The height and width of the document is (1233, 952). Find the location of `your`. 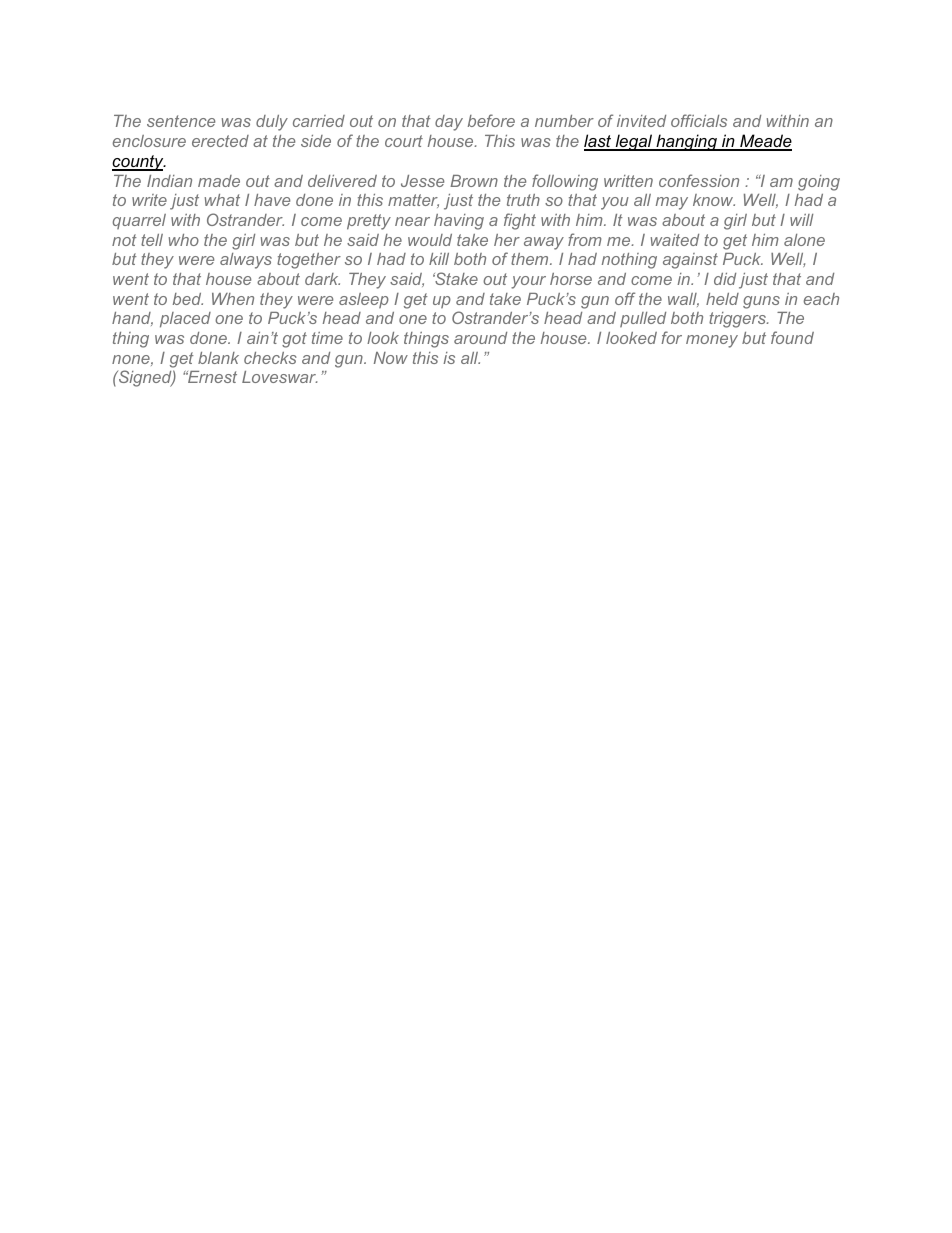

your is located at coordinates (528, 282).
